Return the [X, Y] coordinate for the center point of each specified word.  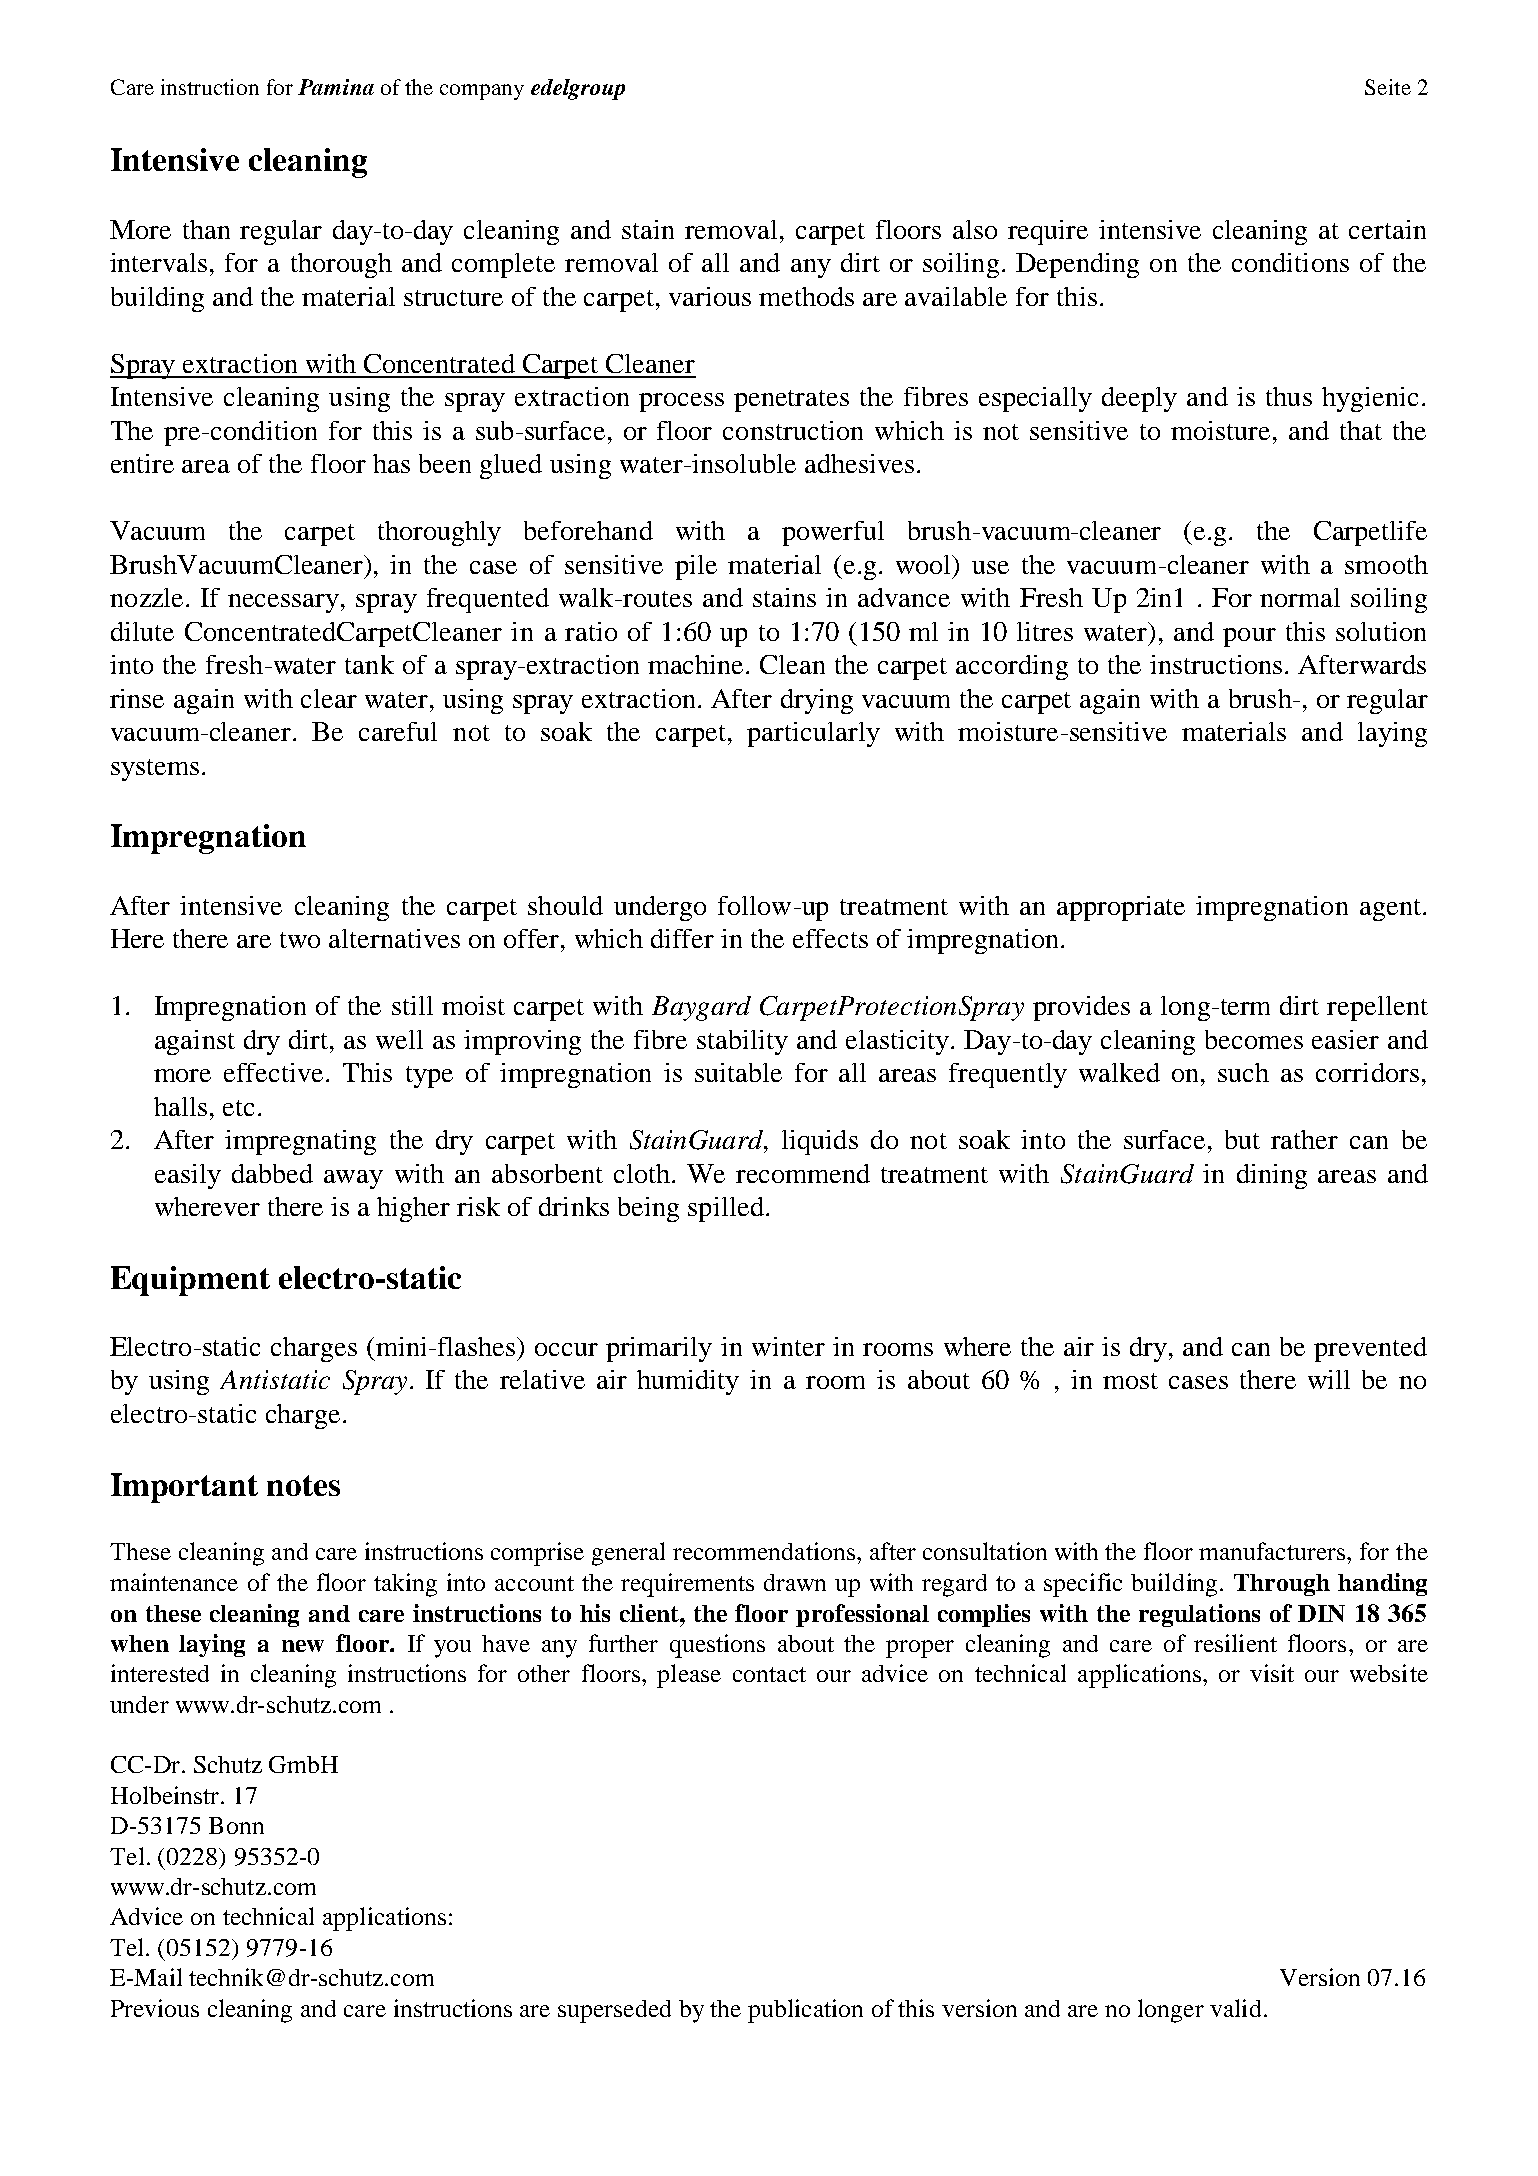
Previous [155, 2008]
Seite [1388, 87]
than [206, 229]
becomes [1254, 1039]
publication [805, 2011]
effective [273, 1072]
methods [806, 296]
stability [742, 1042]
